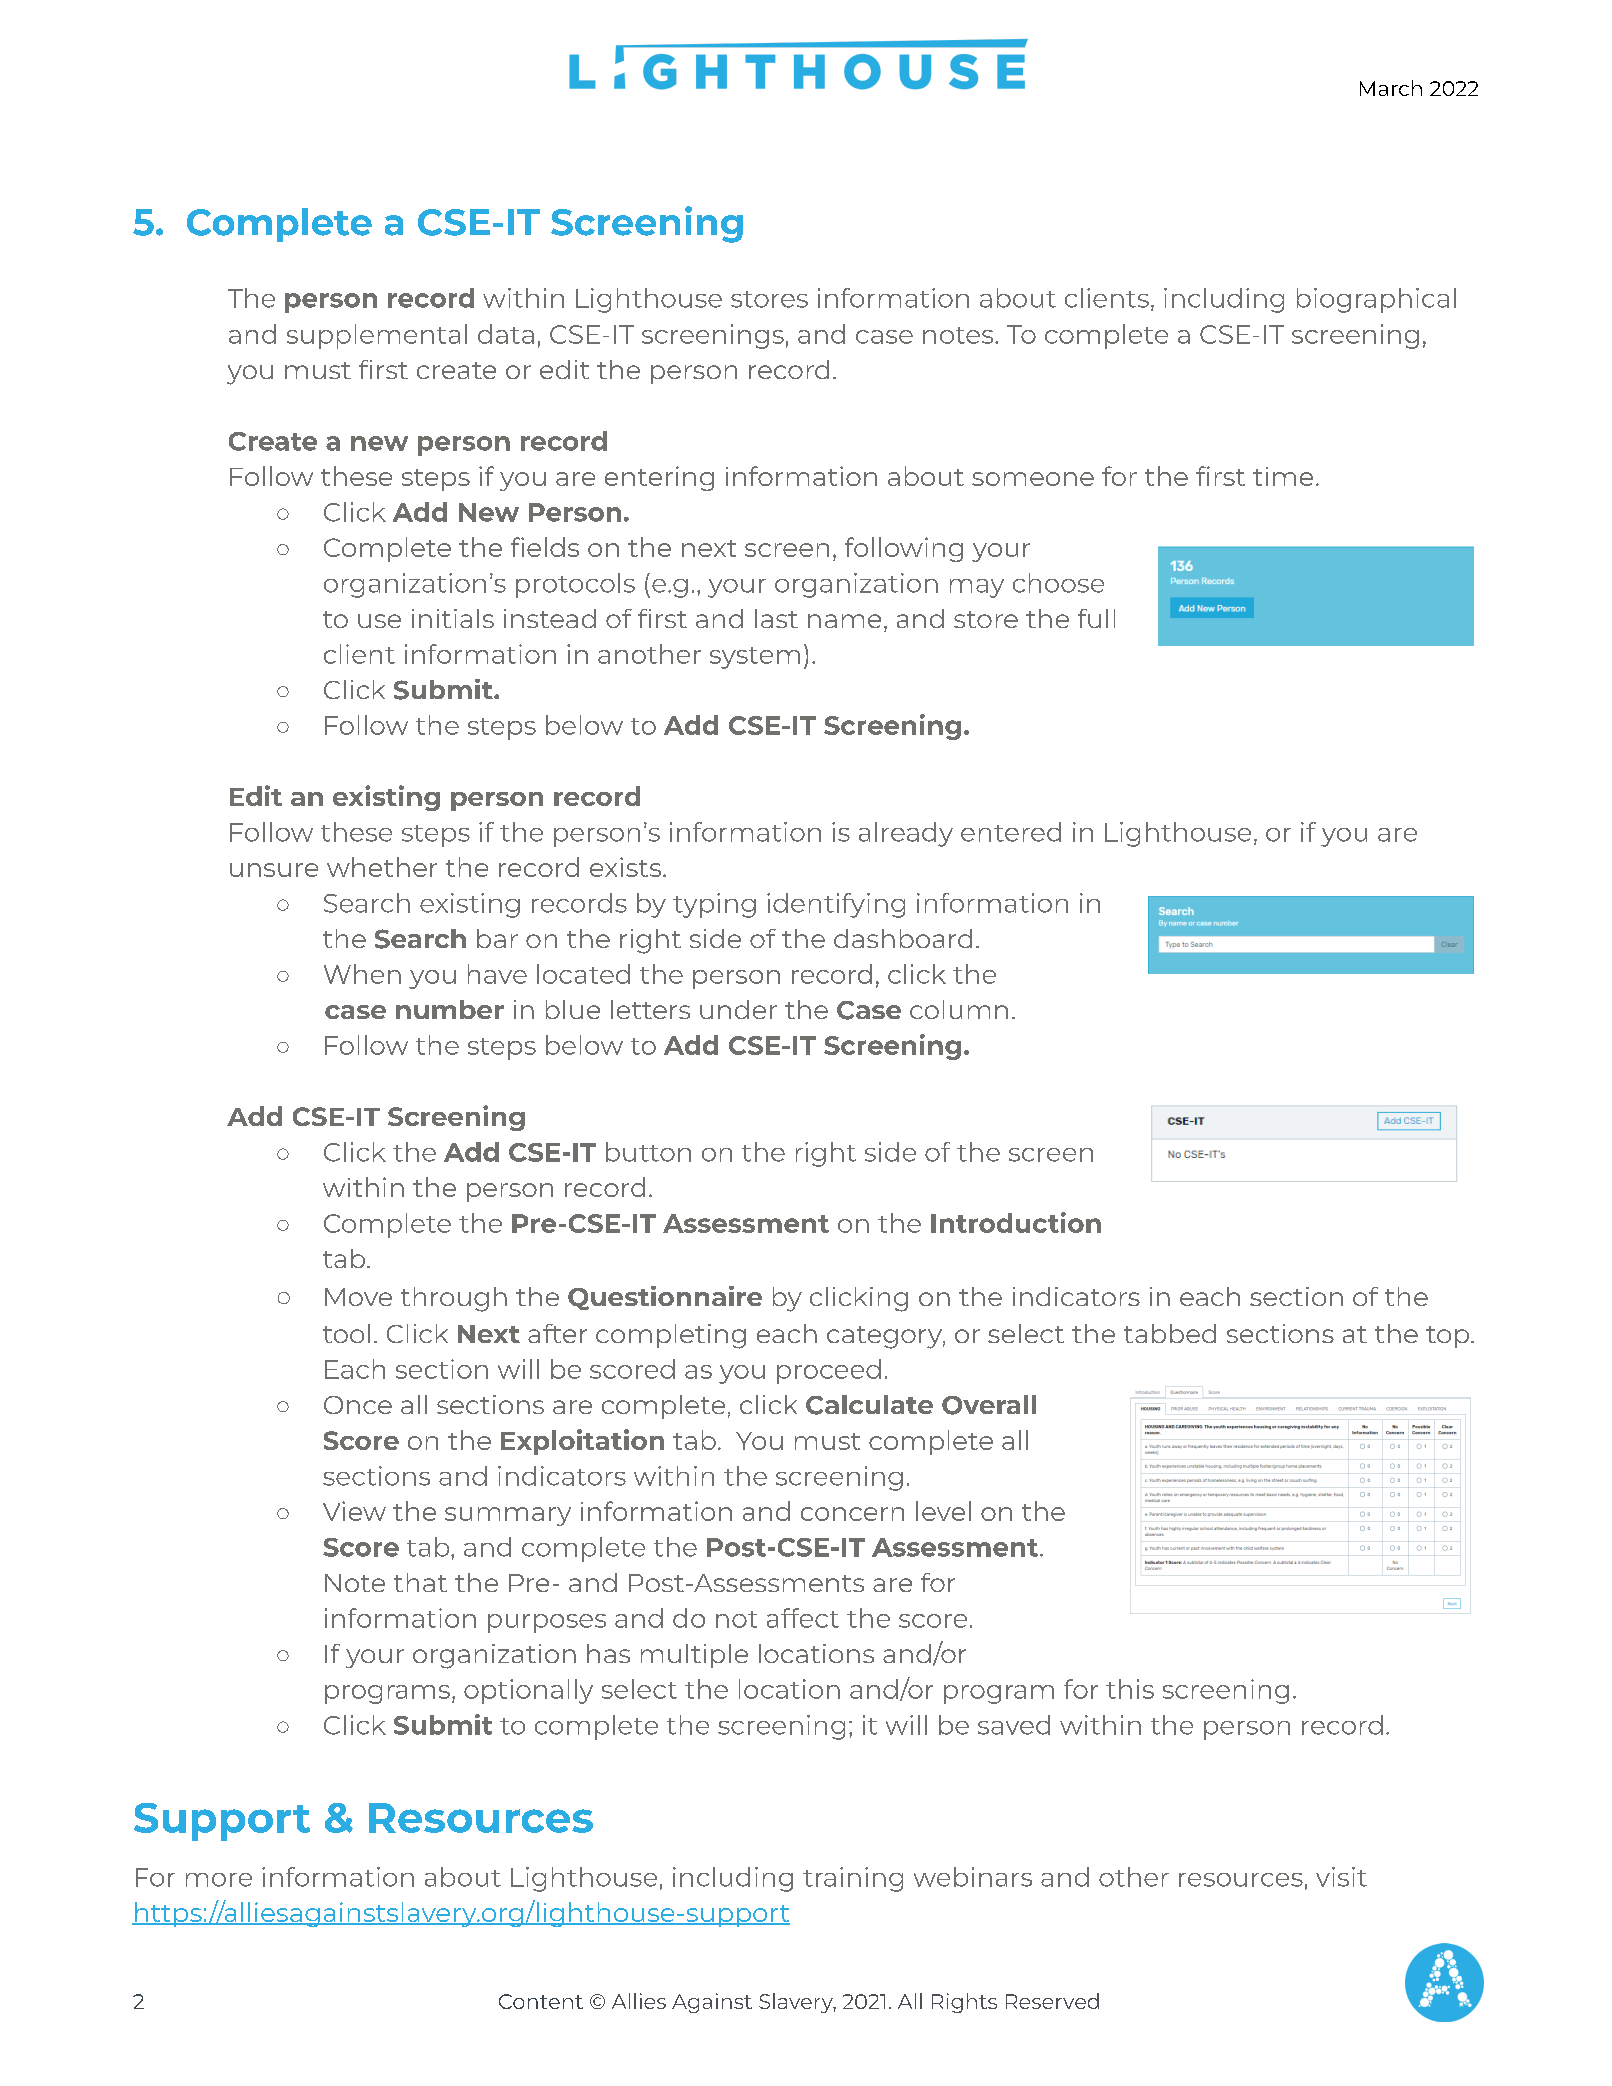 This screenshot has width=1612, height=2086. I want to click on March, so click(1391, 88).
